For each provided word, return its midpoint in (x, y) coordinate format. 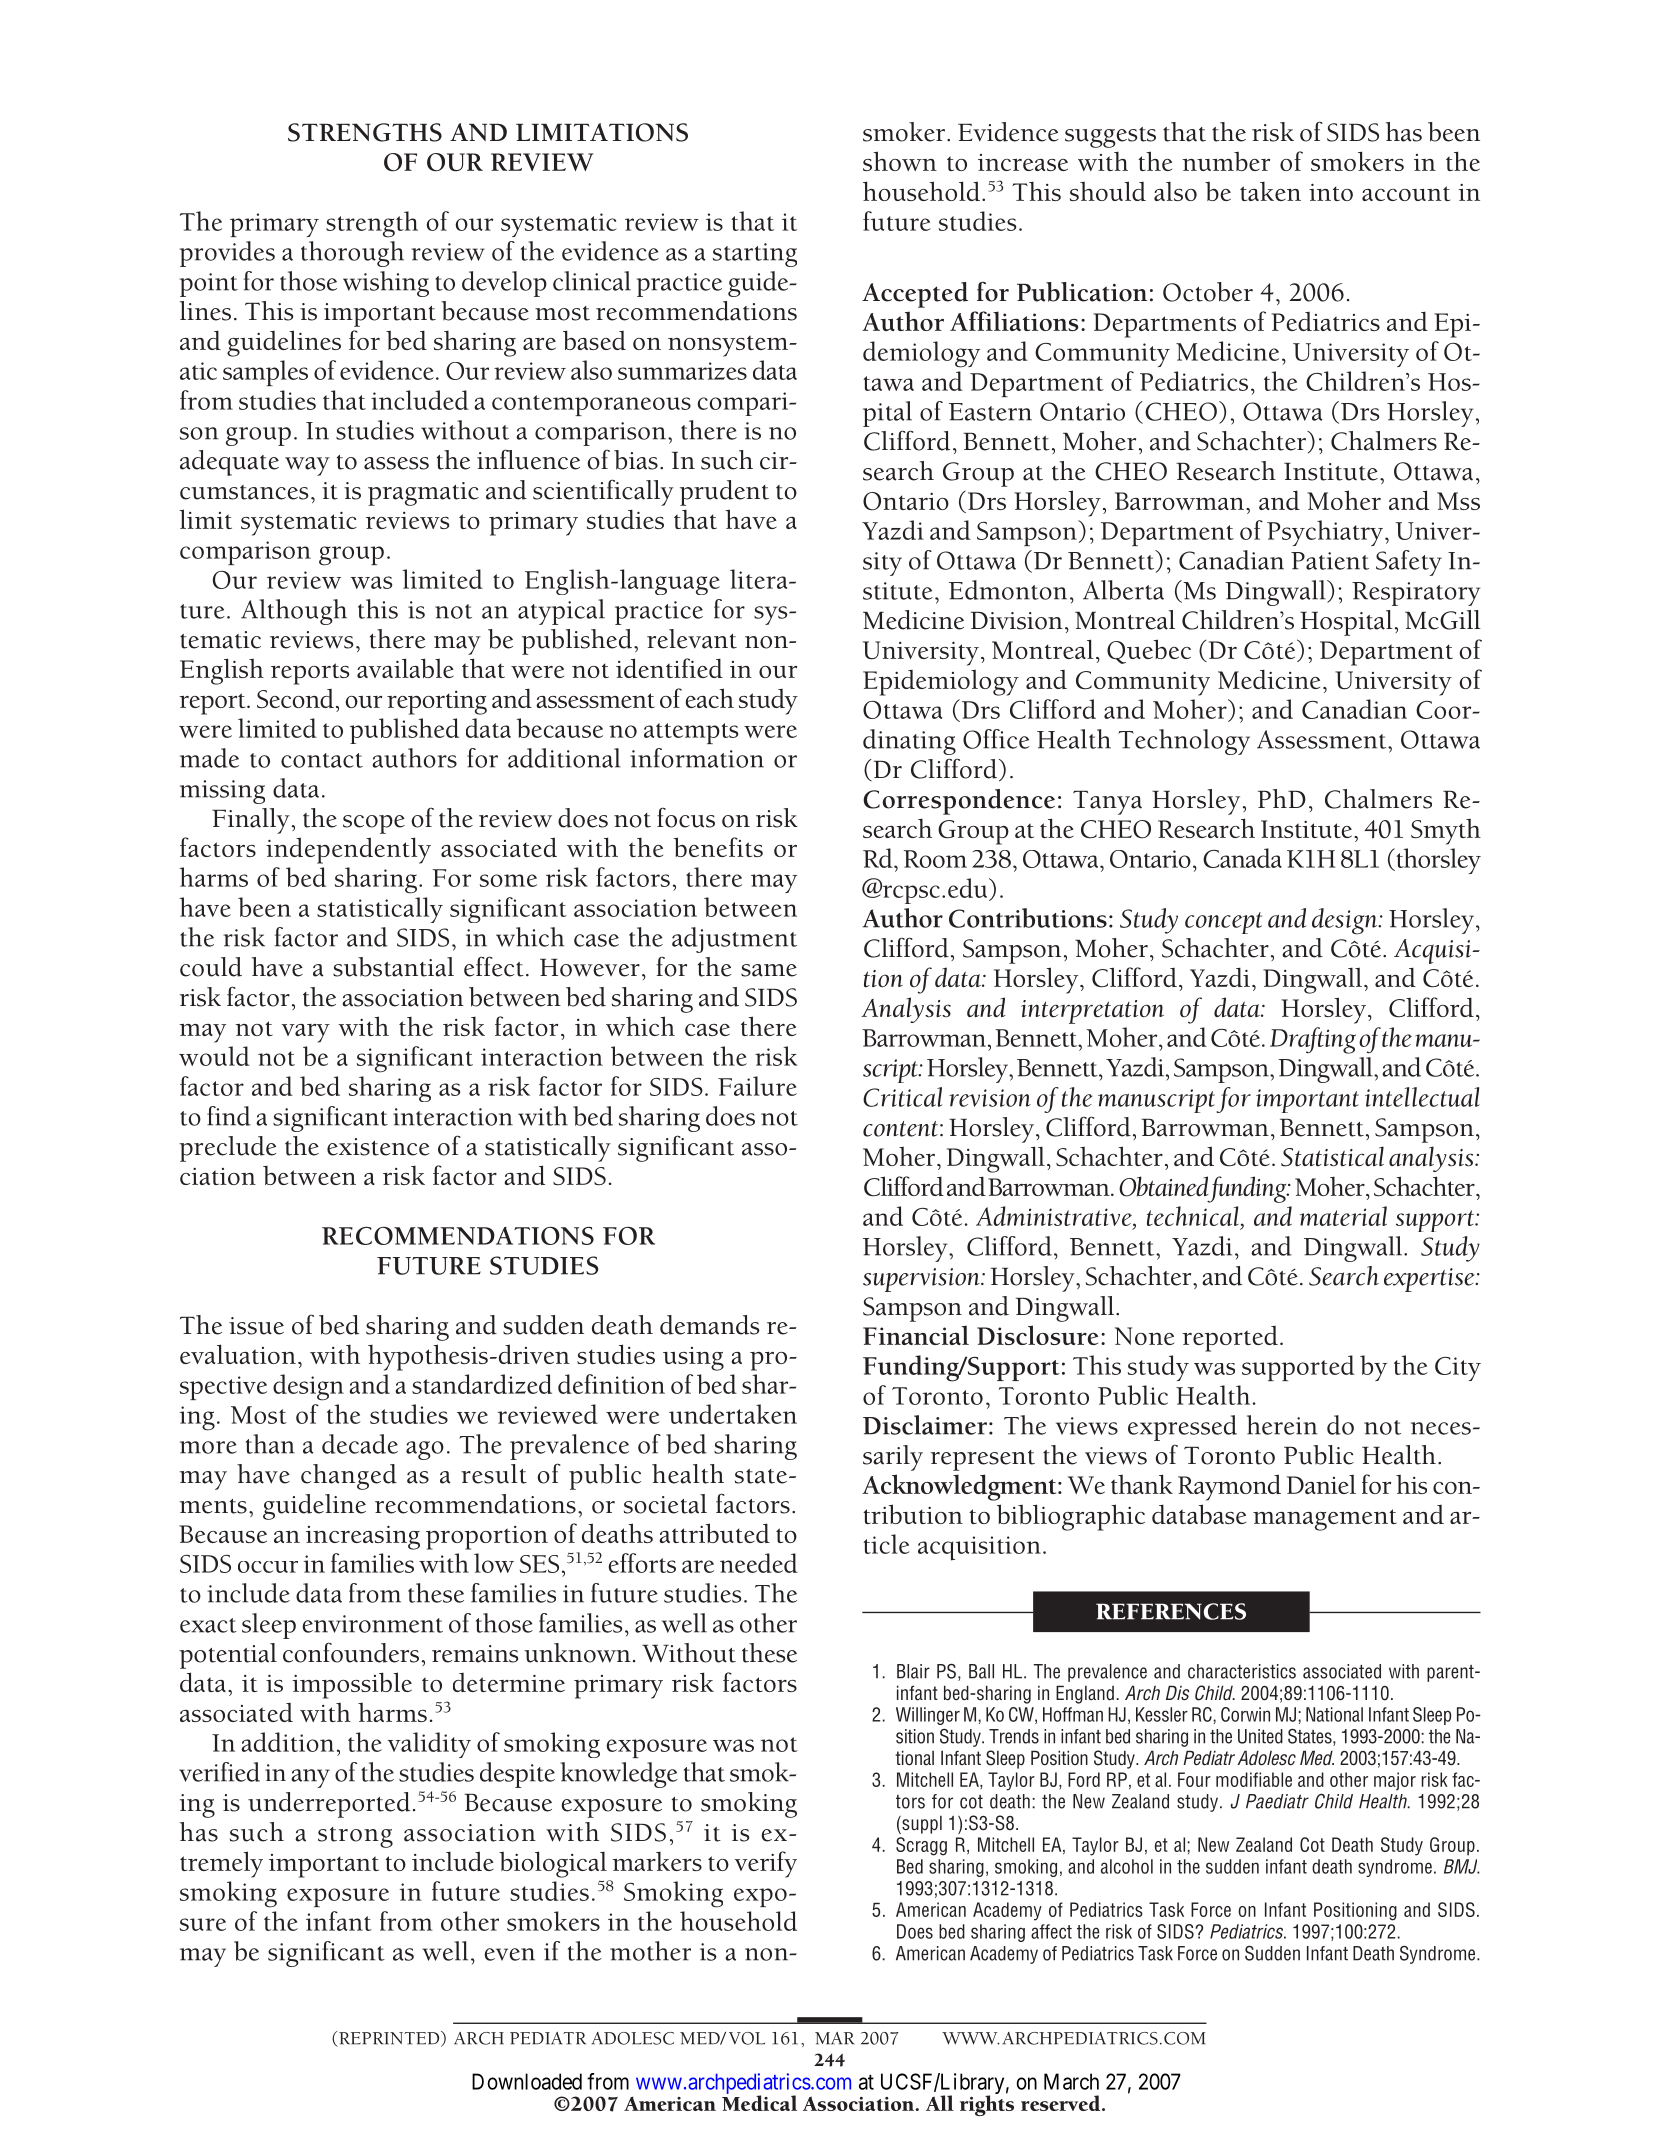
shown (900, 161)
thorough (352, 254)
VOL (747, 2038)
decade (360, 1444)
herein (1282, 1425)
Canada (1242, 858)
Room (935, 859)
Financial (916, 1335)
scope (374, 824)
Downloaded (527, 2081)
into (1331, 192)
